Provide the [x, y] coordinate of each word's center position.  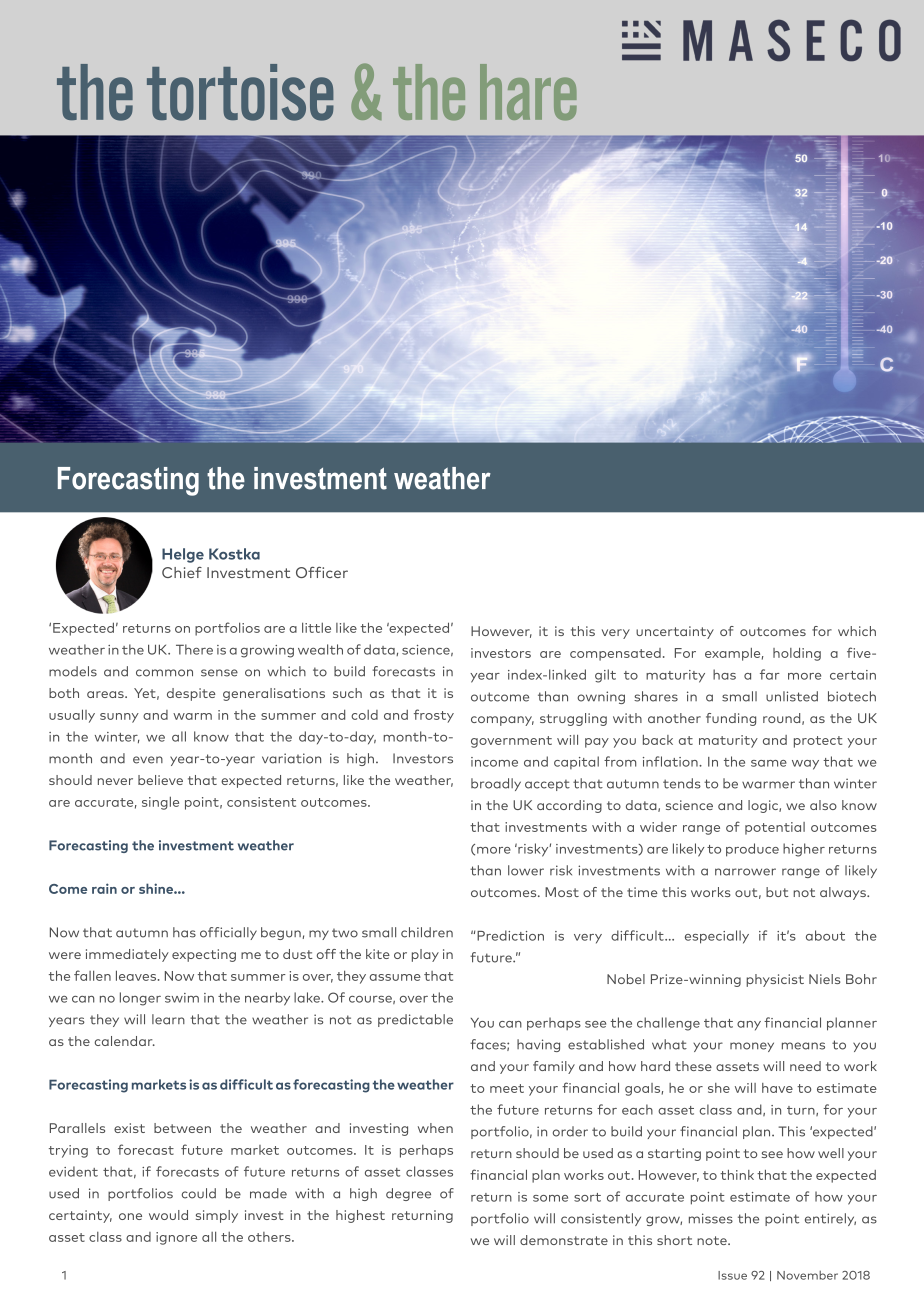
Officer [322, 572]
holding [797, 654]
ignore [176, 1238]
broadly [496, 784]
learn [168, 1019]
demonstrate [564, 1240]
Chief [182, 572]
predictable [415, 1020]
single [160, 803]
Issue [732, 1275]
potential [775, 828]
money [752, 1047]
